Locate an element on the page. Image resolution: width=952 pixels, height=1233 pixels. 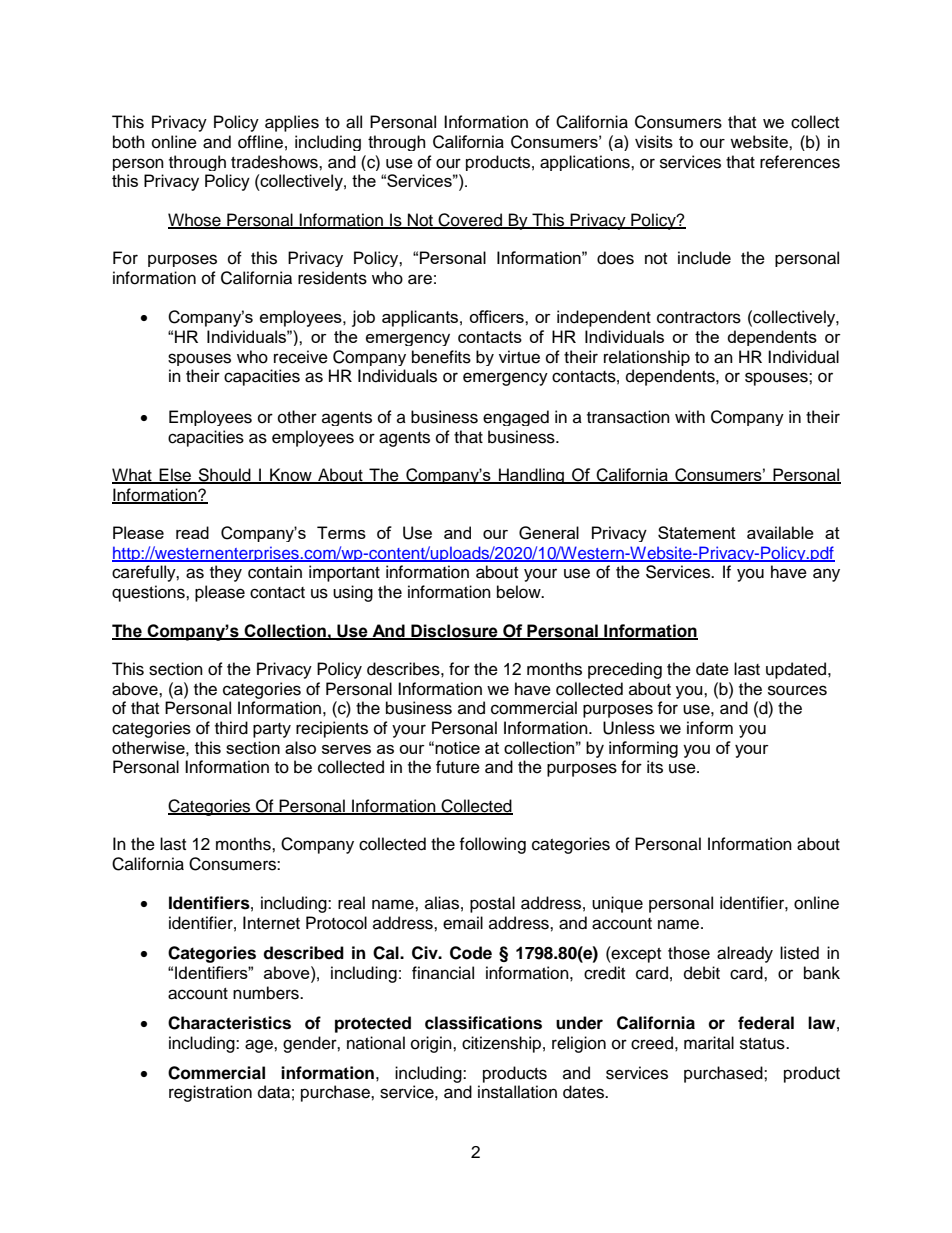
Covered is located at coordinates (470, 220).
